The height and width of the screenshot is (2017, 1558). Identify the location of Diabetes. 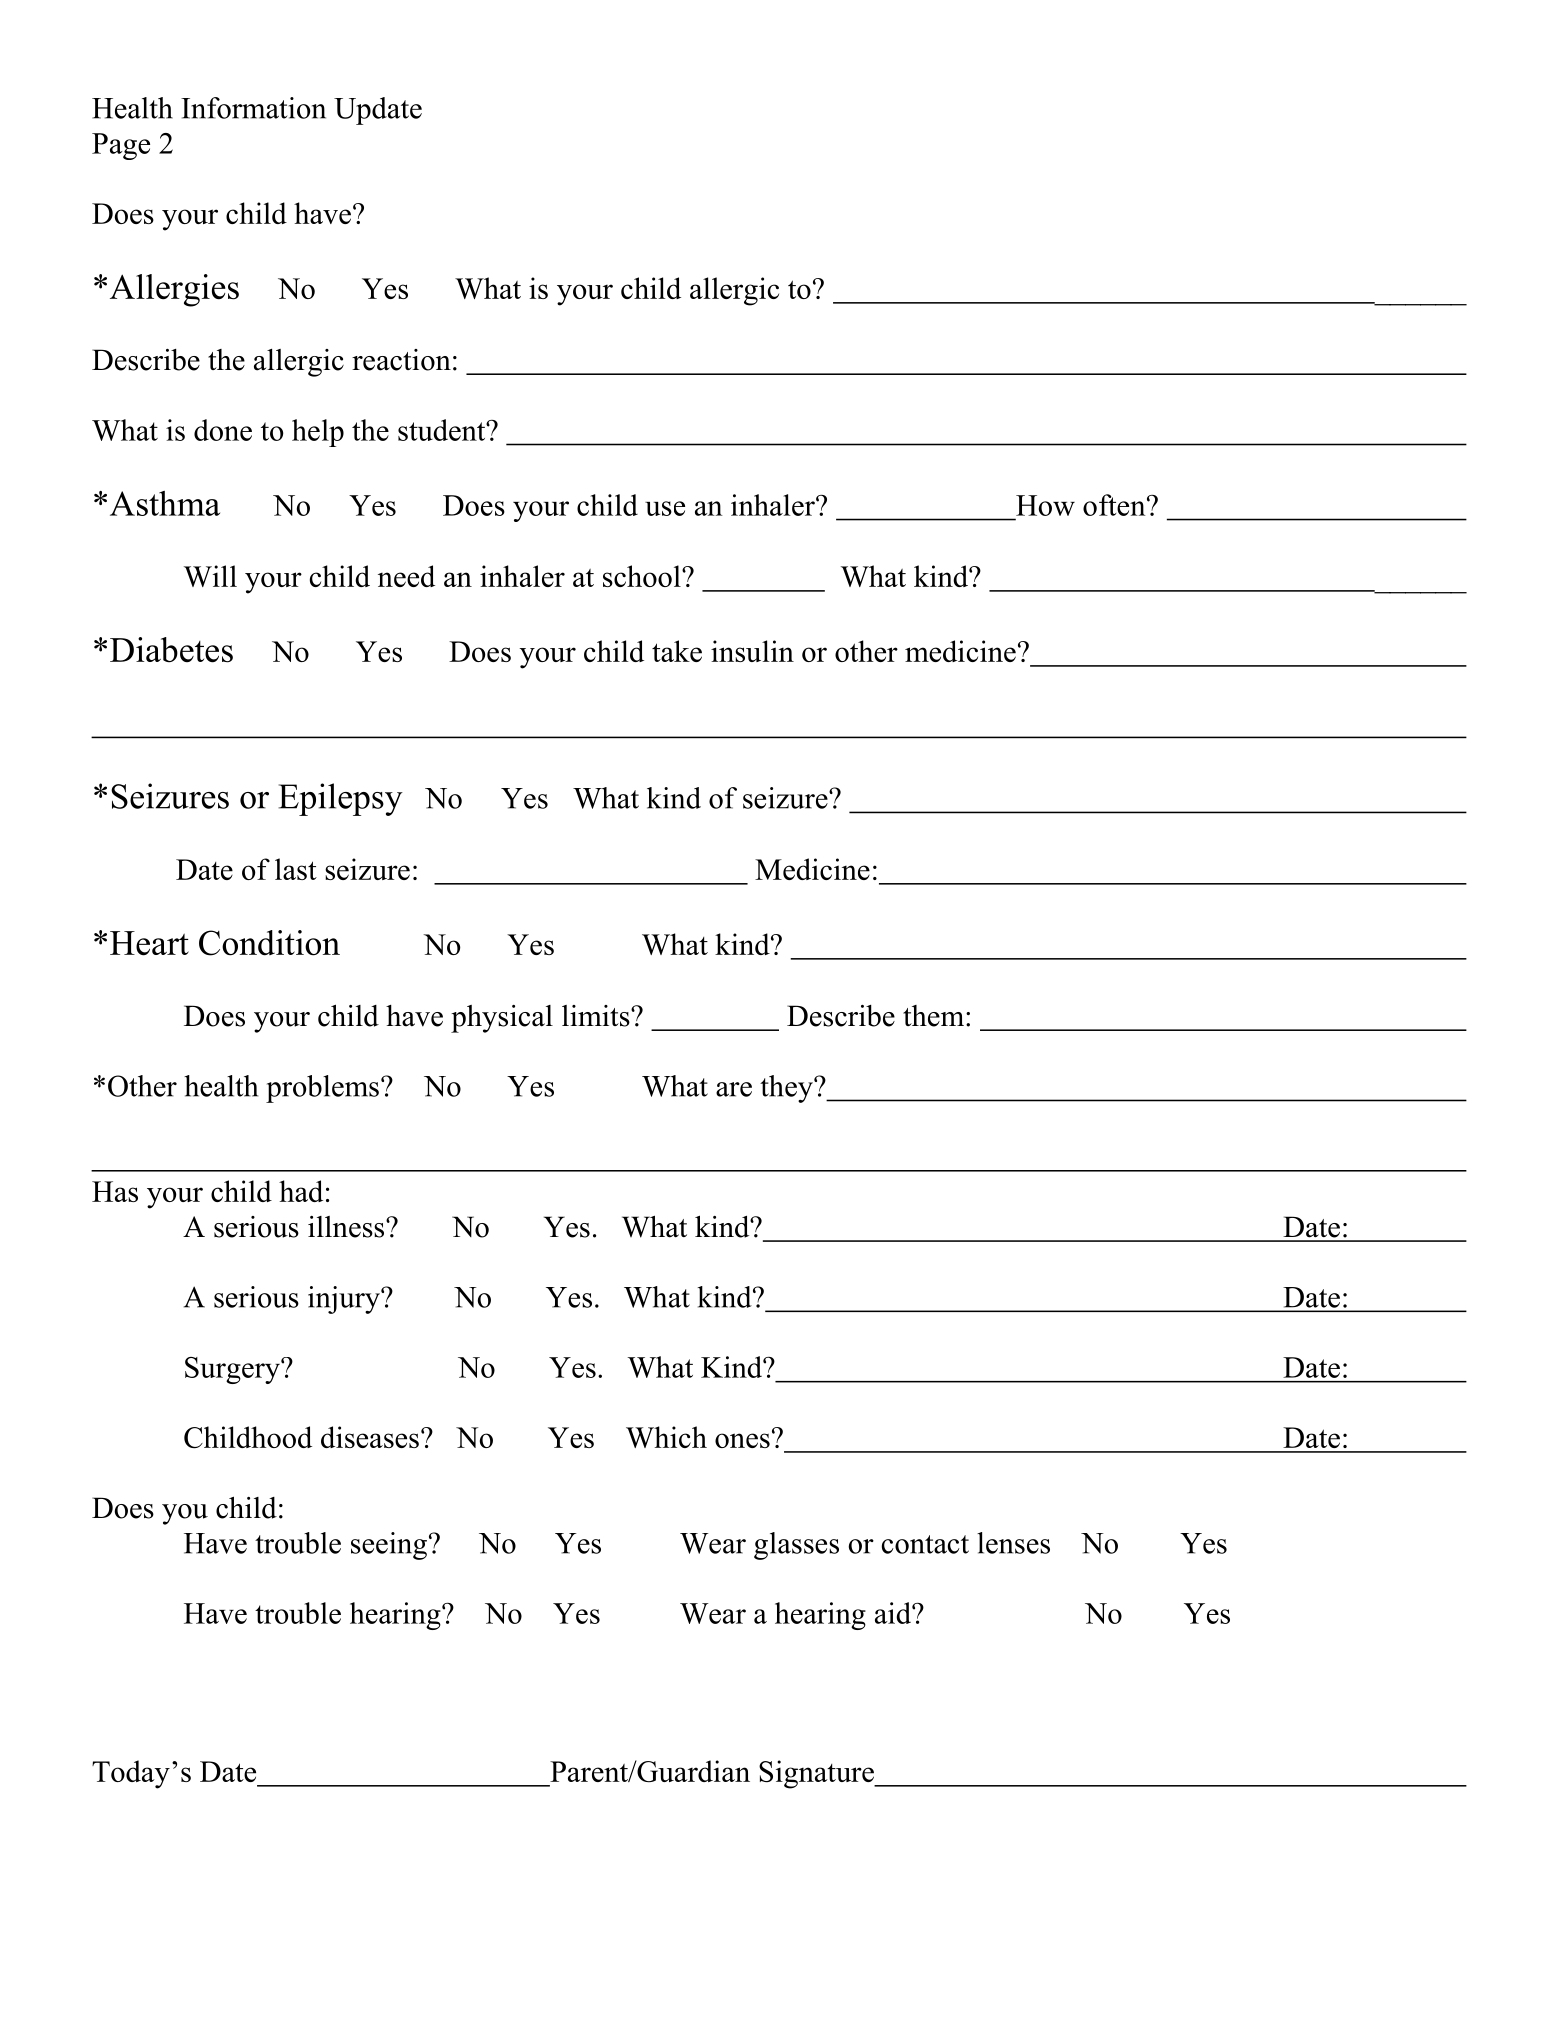
(171, 650).
